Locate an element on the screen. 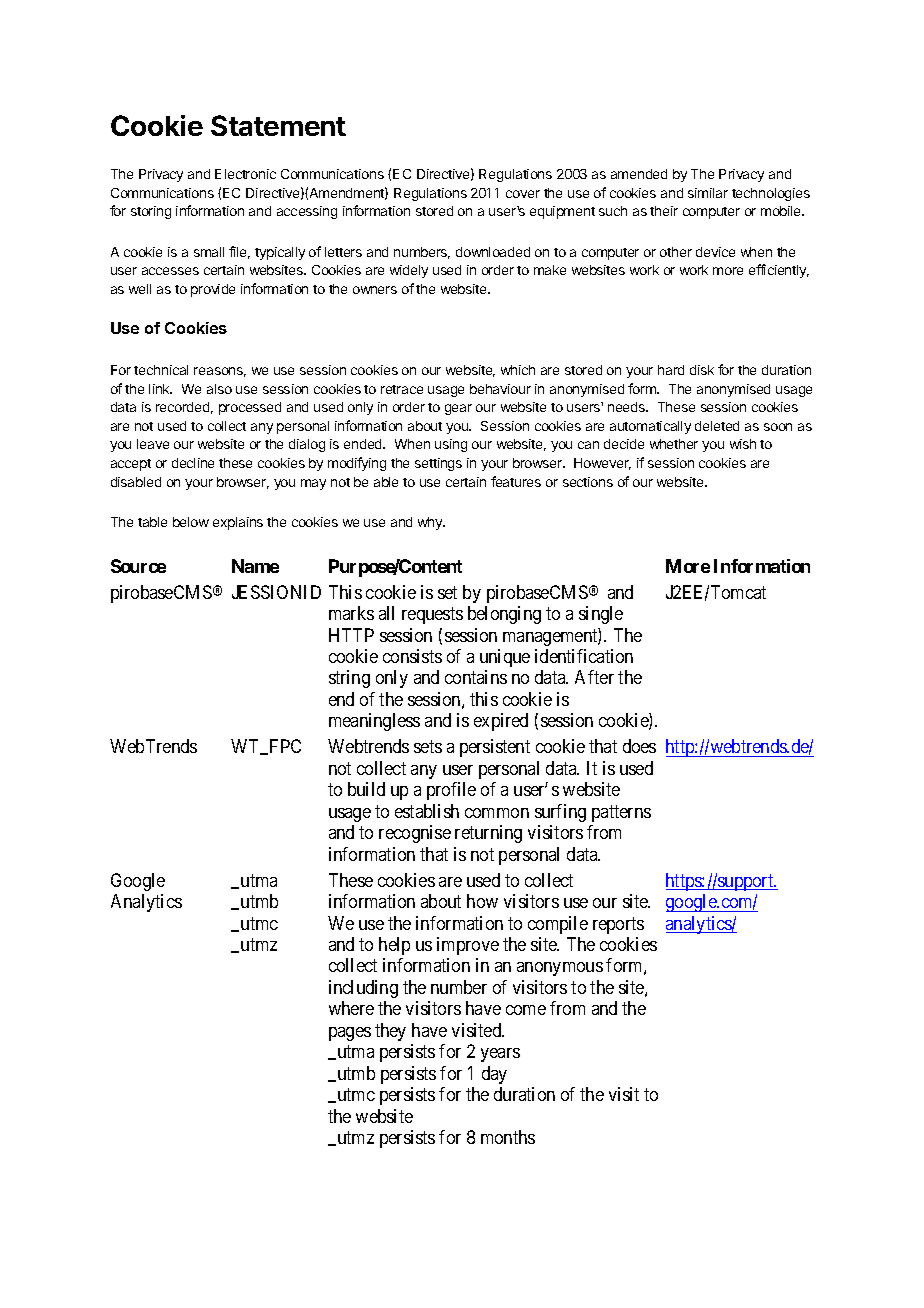 The image size is (924, 1308). Electronic is located at coordinates (245, 174).
